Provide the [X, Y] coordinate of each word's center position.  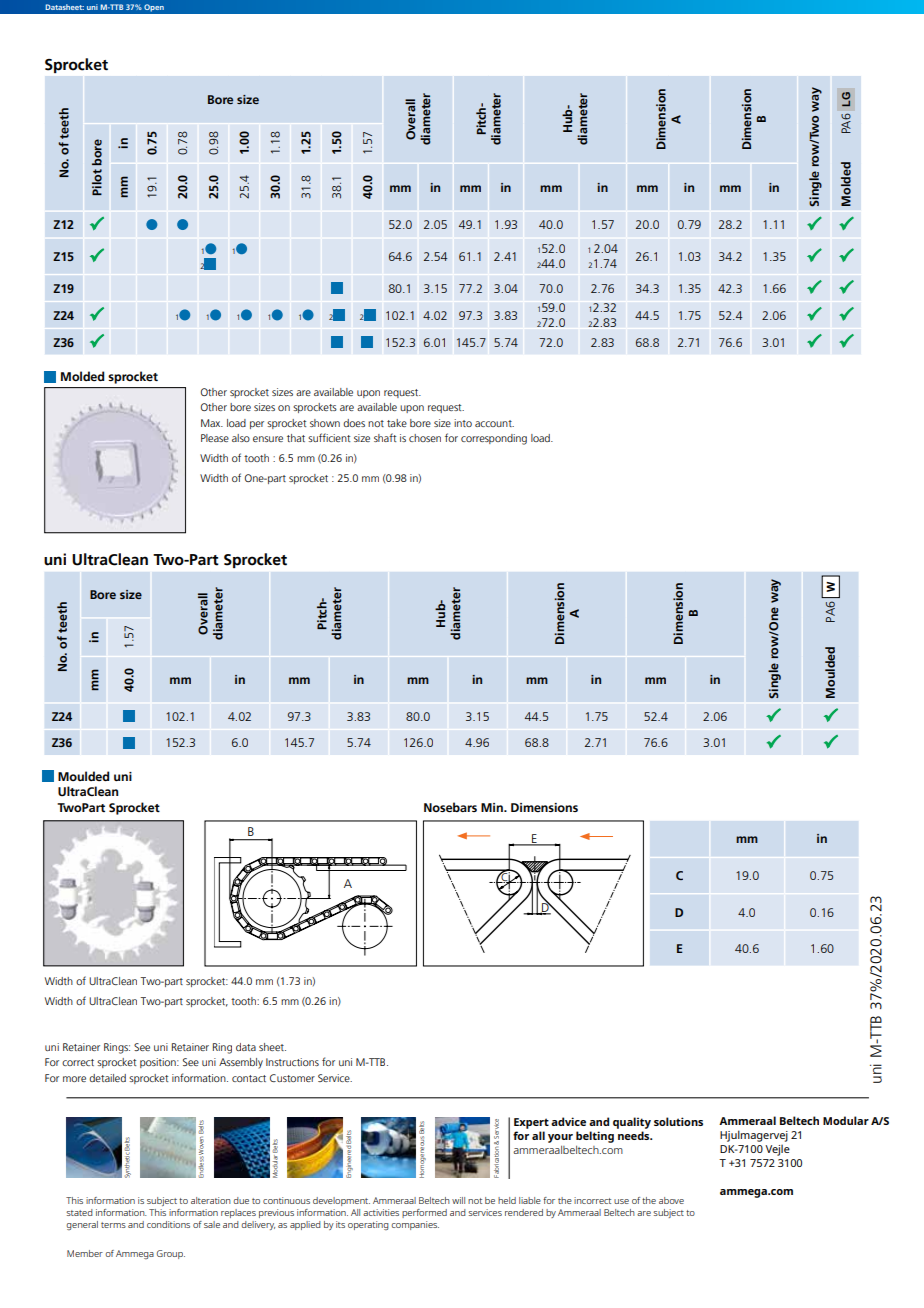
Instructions [292, 1062]
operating [368, 1225]
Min [493, 807]
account [494, 423]
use [621, 1201]
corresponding [494, 439]
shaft [385, 437]
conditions [168, 1224]
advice [568, 1121]
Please [215, 438]
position [159, 1063]
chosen [425, 438]
